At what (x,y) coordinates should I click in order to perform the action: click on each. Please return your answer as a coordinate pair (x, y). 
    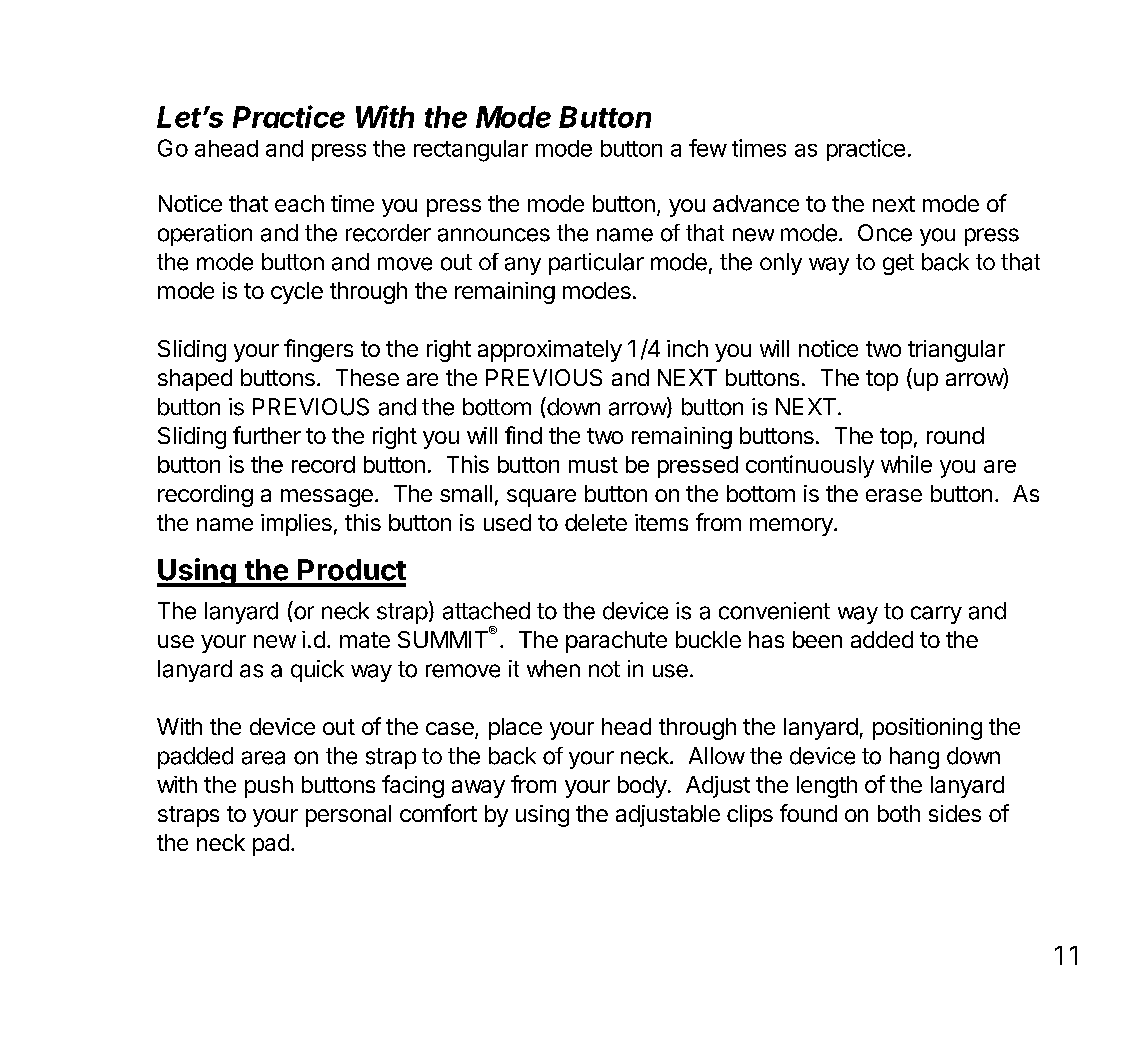
    Looking at the image, I should click on (299, 203).
